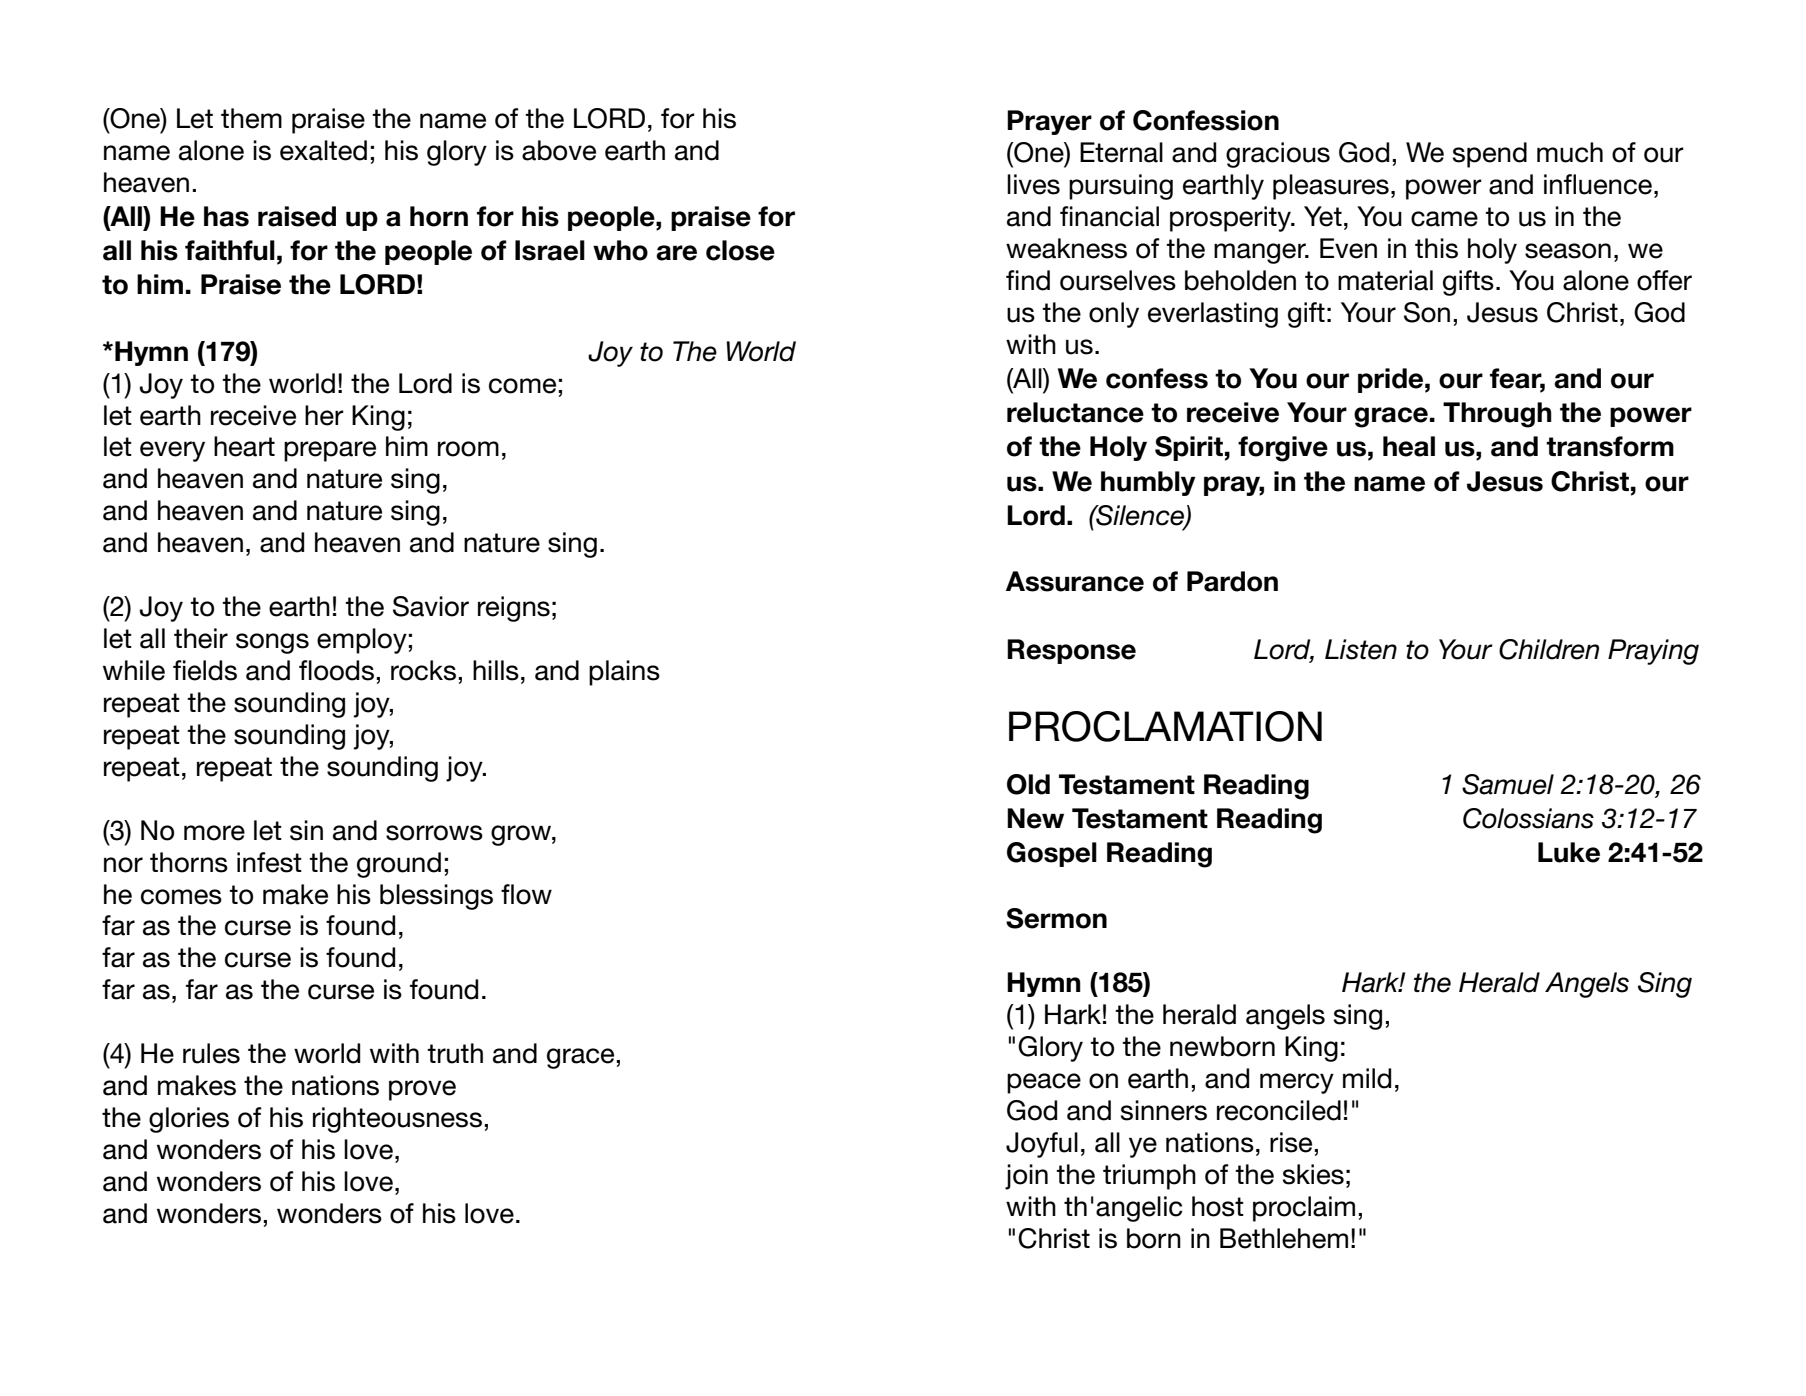 This image has height=1396, width=1806. Describe the element at coordinates (269, 862) in the image. I see `infest` at that location.
